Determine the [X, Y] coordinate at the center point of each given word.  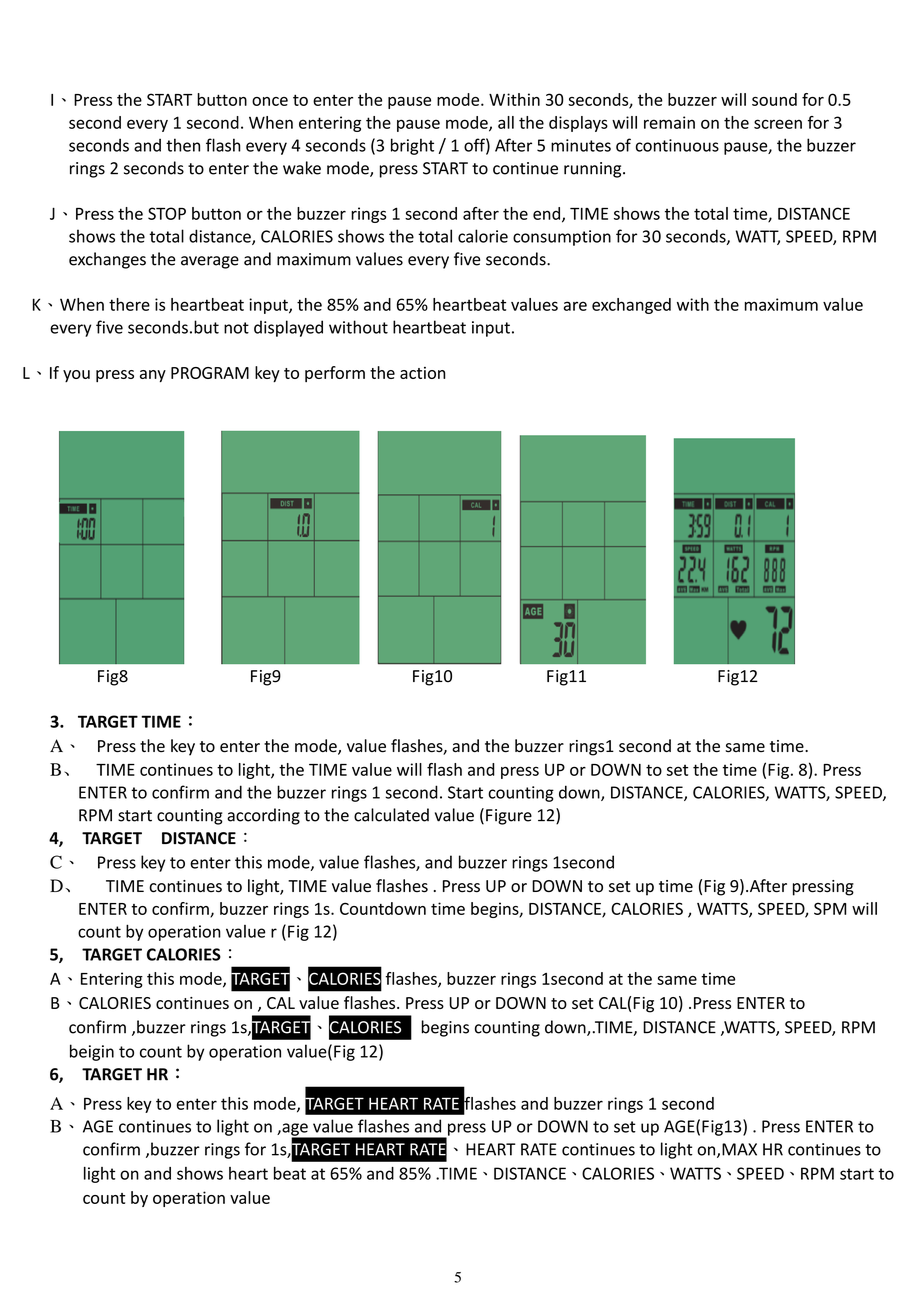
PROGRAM [210, 373]
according [263, 816]
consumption [562, 238]
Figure [509, 817]
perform [335, 374]
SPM [830, 908]
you [76, 376]
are [575, 306]
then [183, 145]
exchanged [631, 306]
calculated [391, 815]
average [210, 262]
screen [778, 124]
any [153, 376]
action [422, 373]
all [506, 122]
